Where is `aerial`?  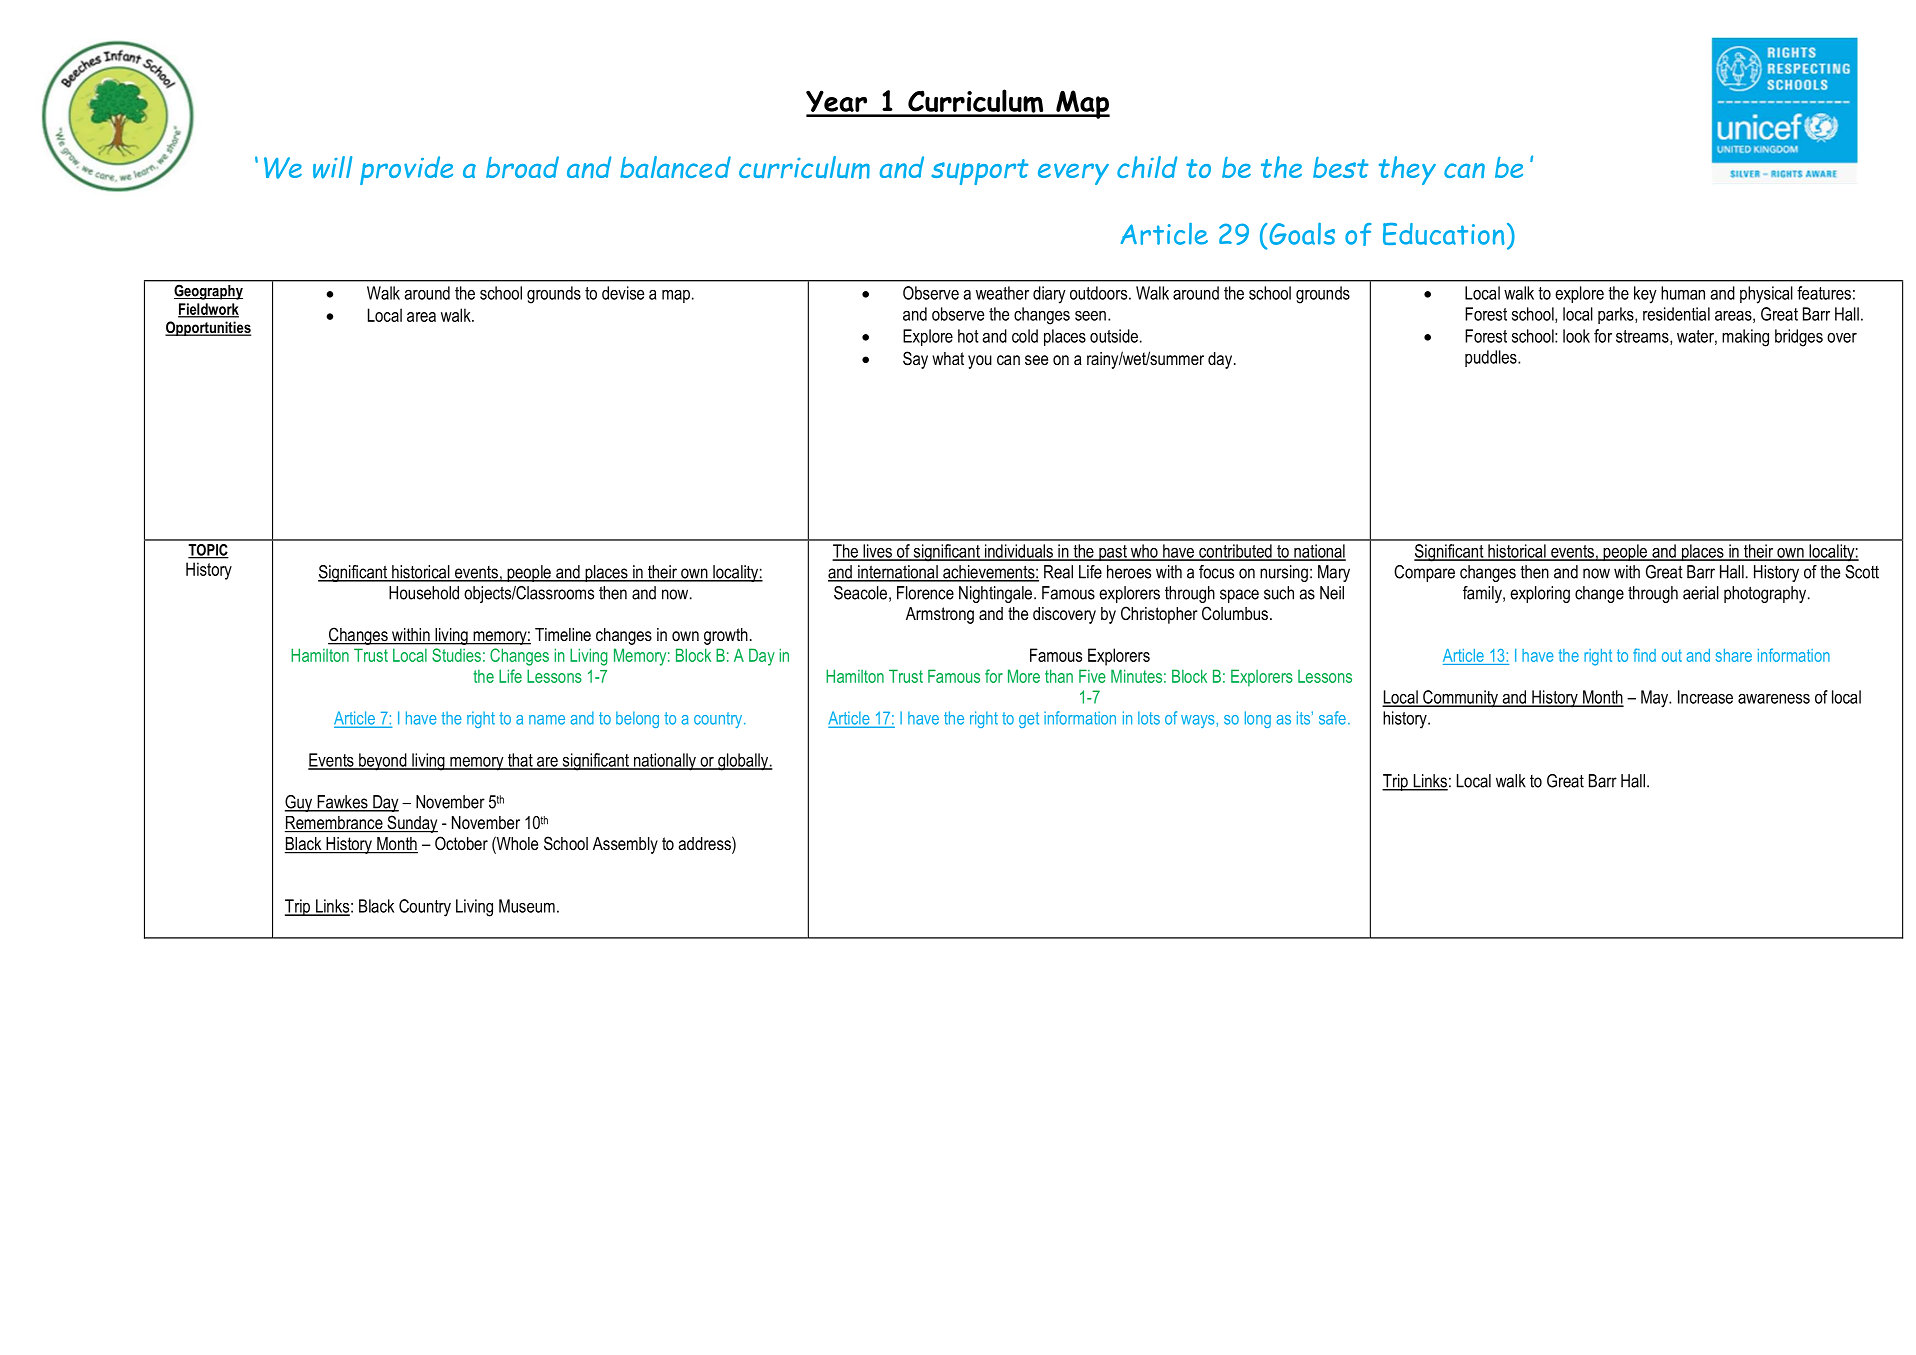
aerial is located at coordinates (1701, 593).
